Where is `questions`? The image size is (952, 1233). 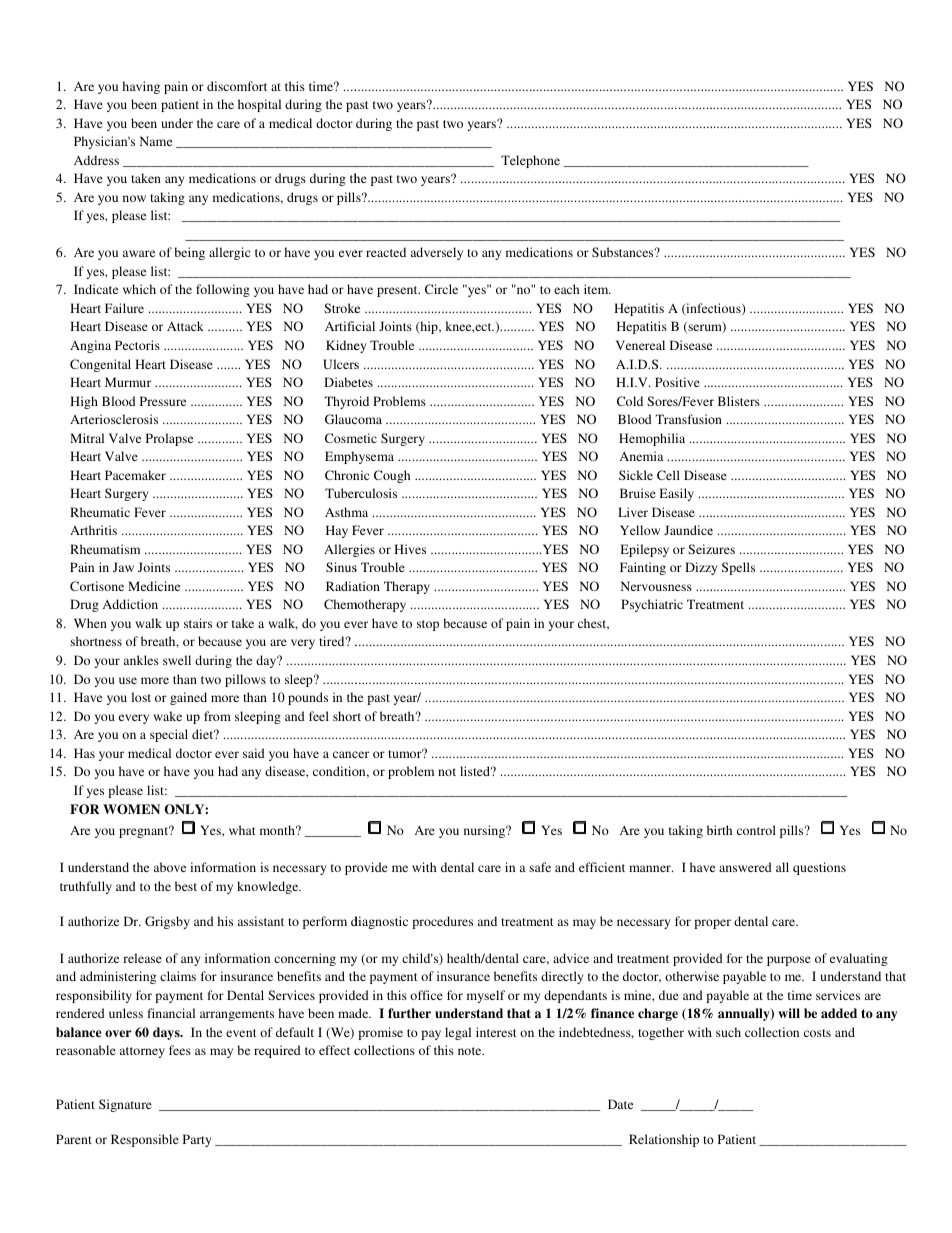
questions is located at coordinates (819, 868).
